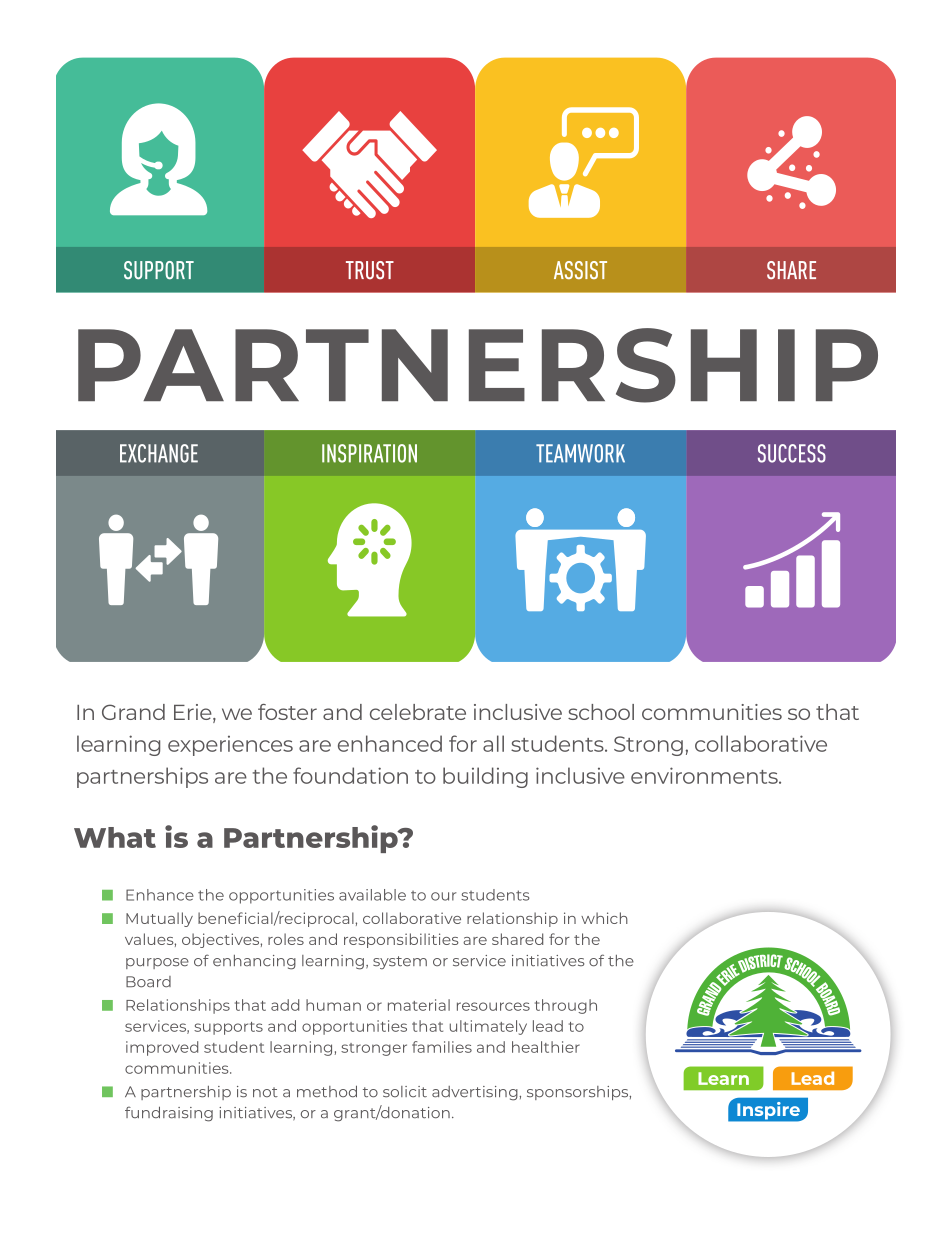 The width and height of the page is (952, 1233). I want to click on solicit, so click(405, 1092).
